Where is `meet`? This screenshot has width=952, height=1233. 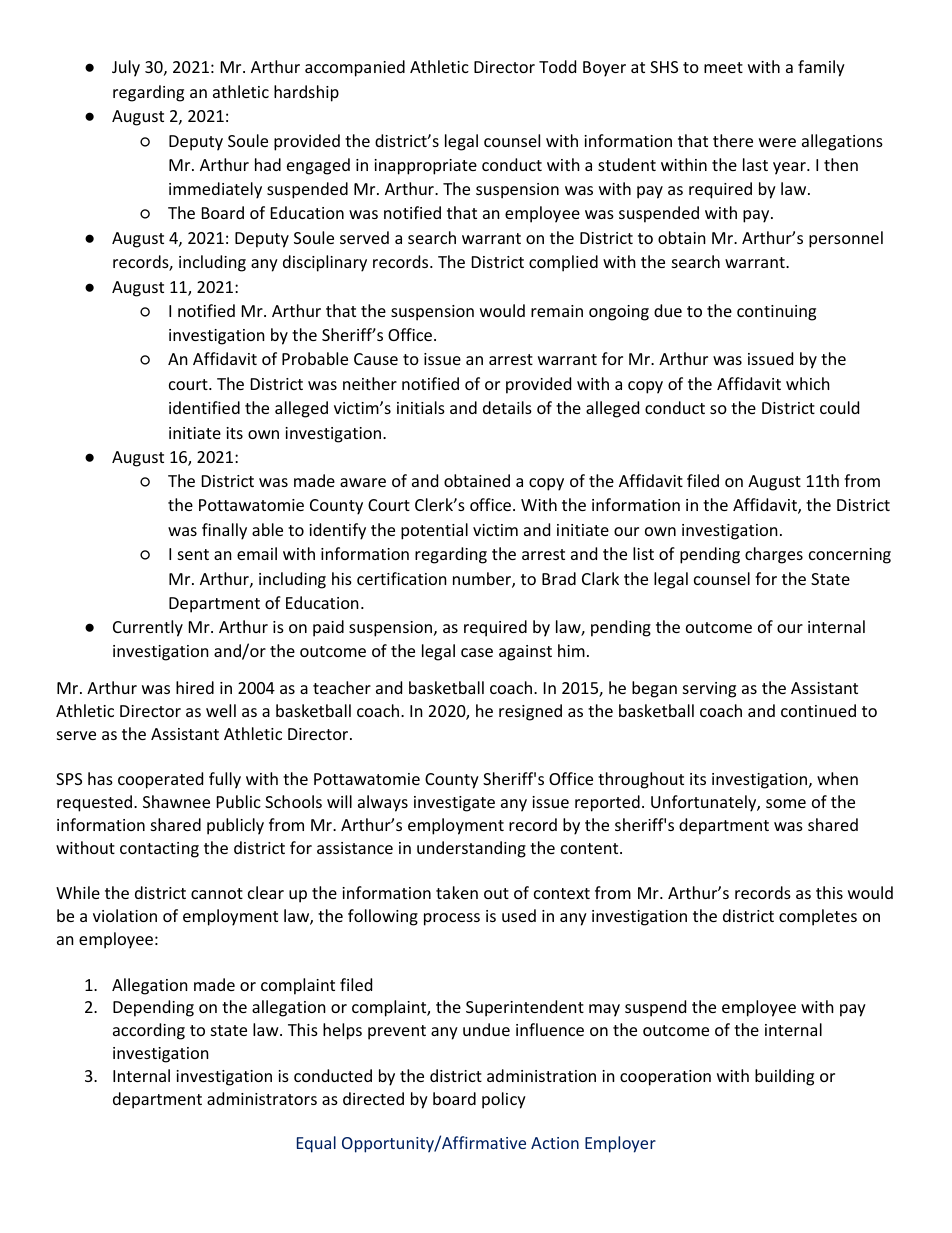 meet is located at coordinates (723, 67).
